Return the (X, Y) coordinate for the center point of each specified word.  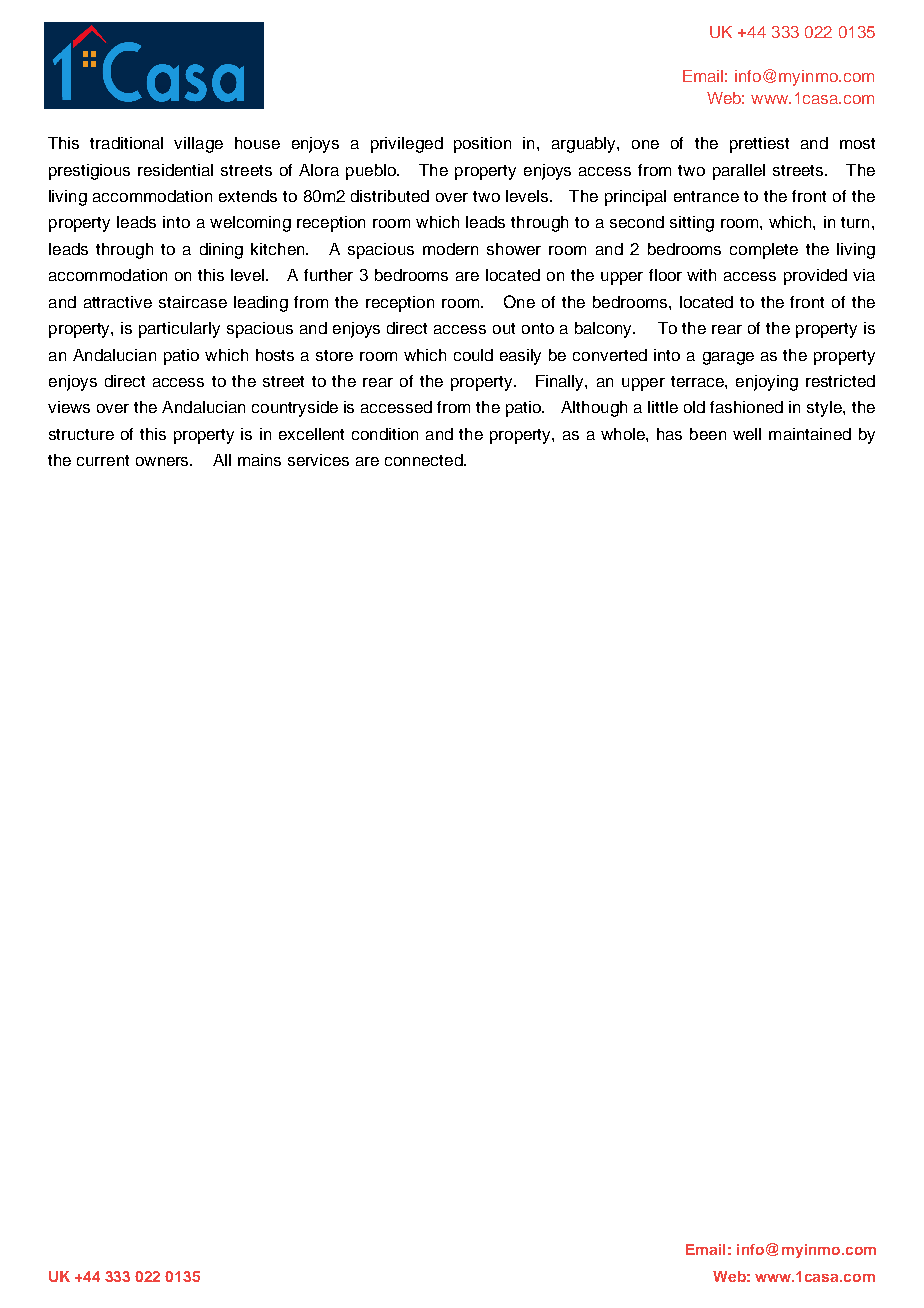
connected (425, 460)
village (198, 145)
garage (728, 358)
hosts (275, 355)
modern (450, 249)
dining (221, 251)
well (747, 434)
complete (764, 251)
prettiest (759, 145)
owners (164, 461)
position (482, 145)
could (473, 355)
